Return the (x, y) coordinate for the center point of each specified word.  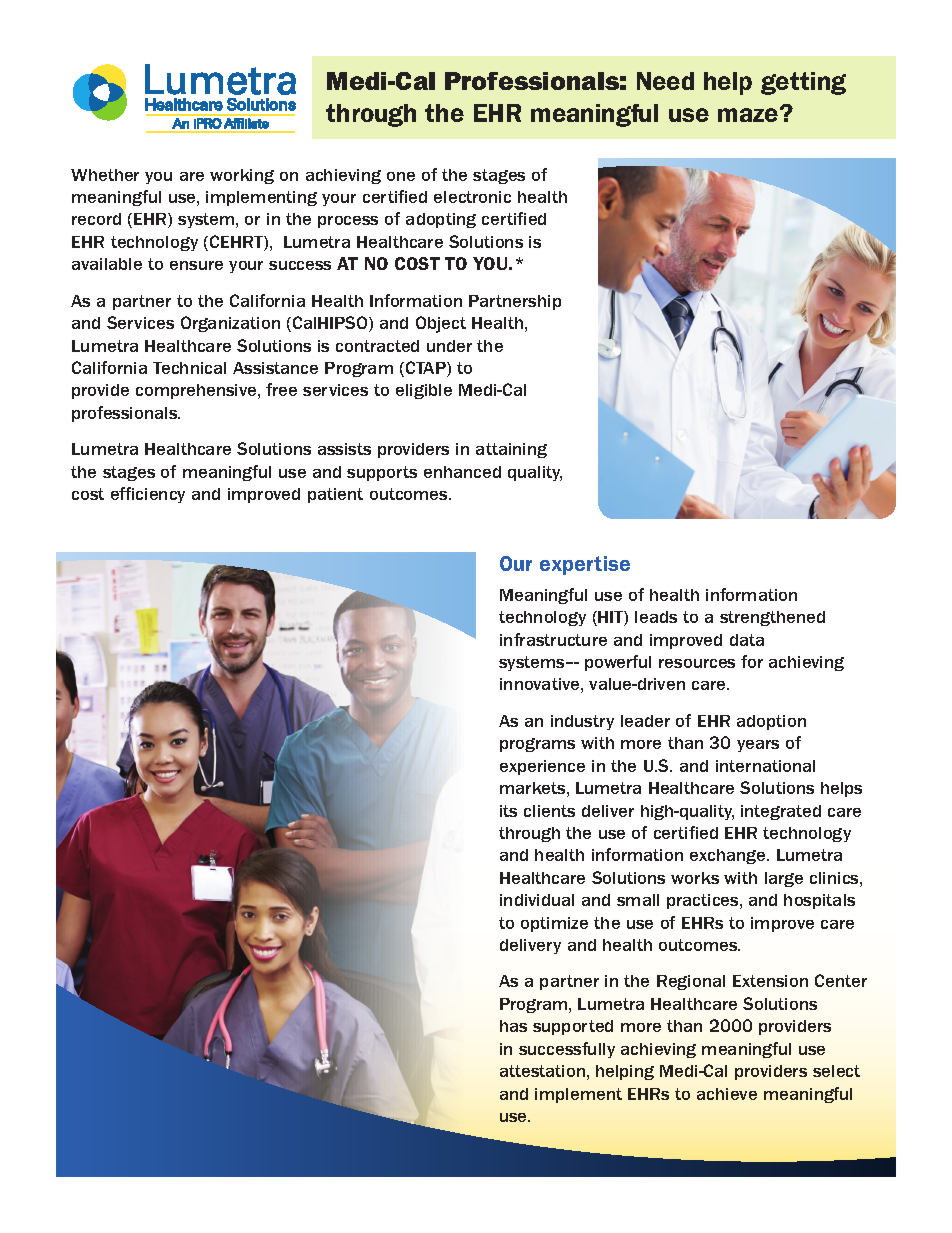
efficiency (148, 495)
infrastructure (553, 639)
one (401, 176)
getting (803, 83)
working (242, 176)
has (513, 1026)
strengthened (772, 618)
